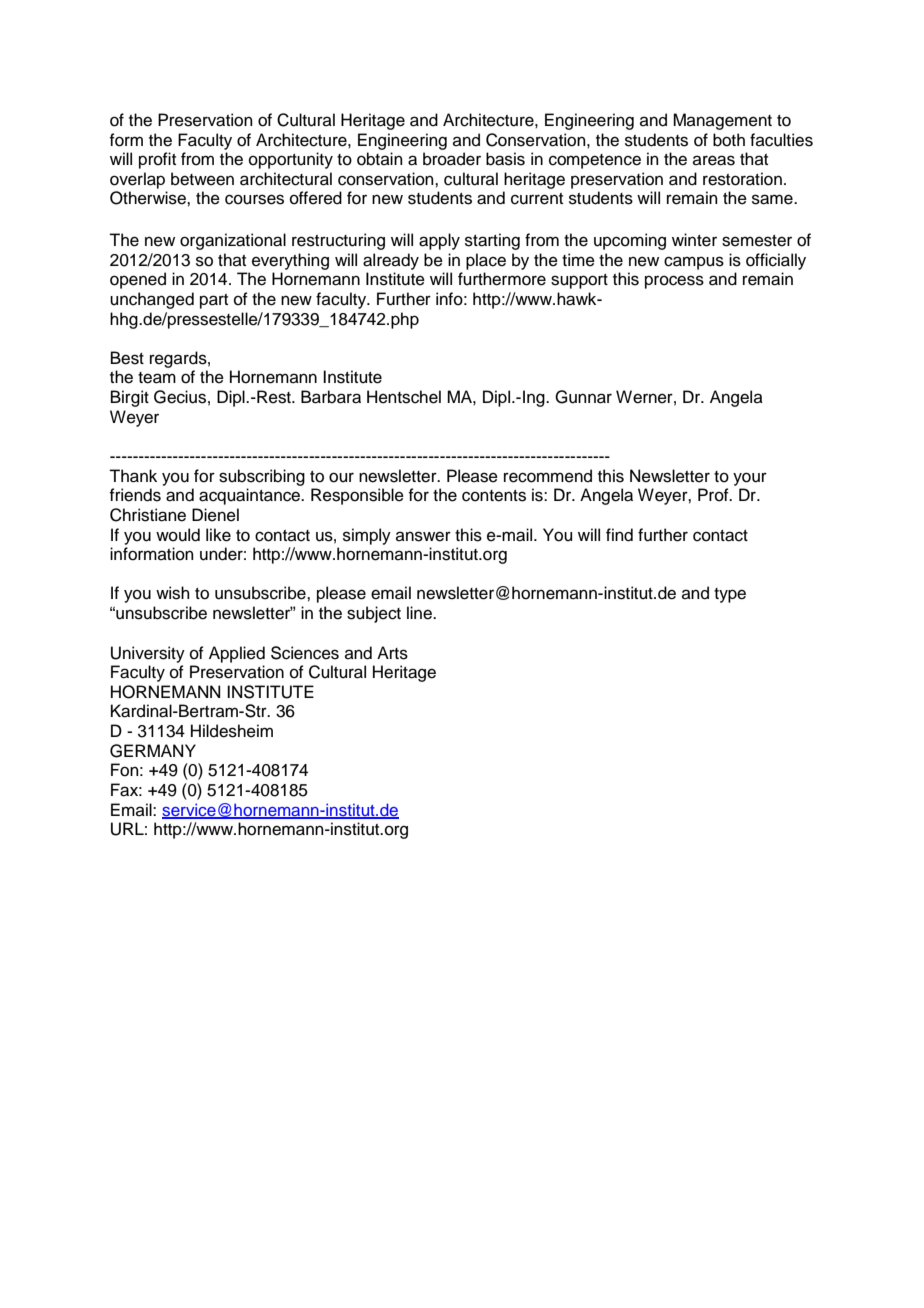 This image has width=924, height=1308. What do you see at coordinates (262, 477) in the image?
I see `subscribing` at bounding box center [262, 477].
